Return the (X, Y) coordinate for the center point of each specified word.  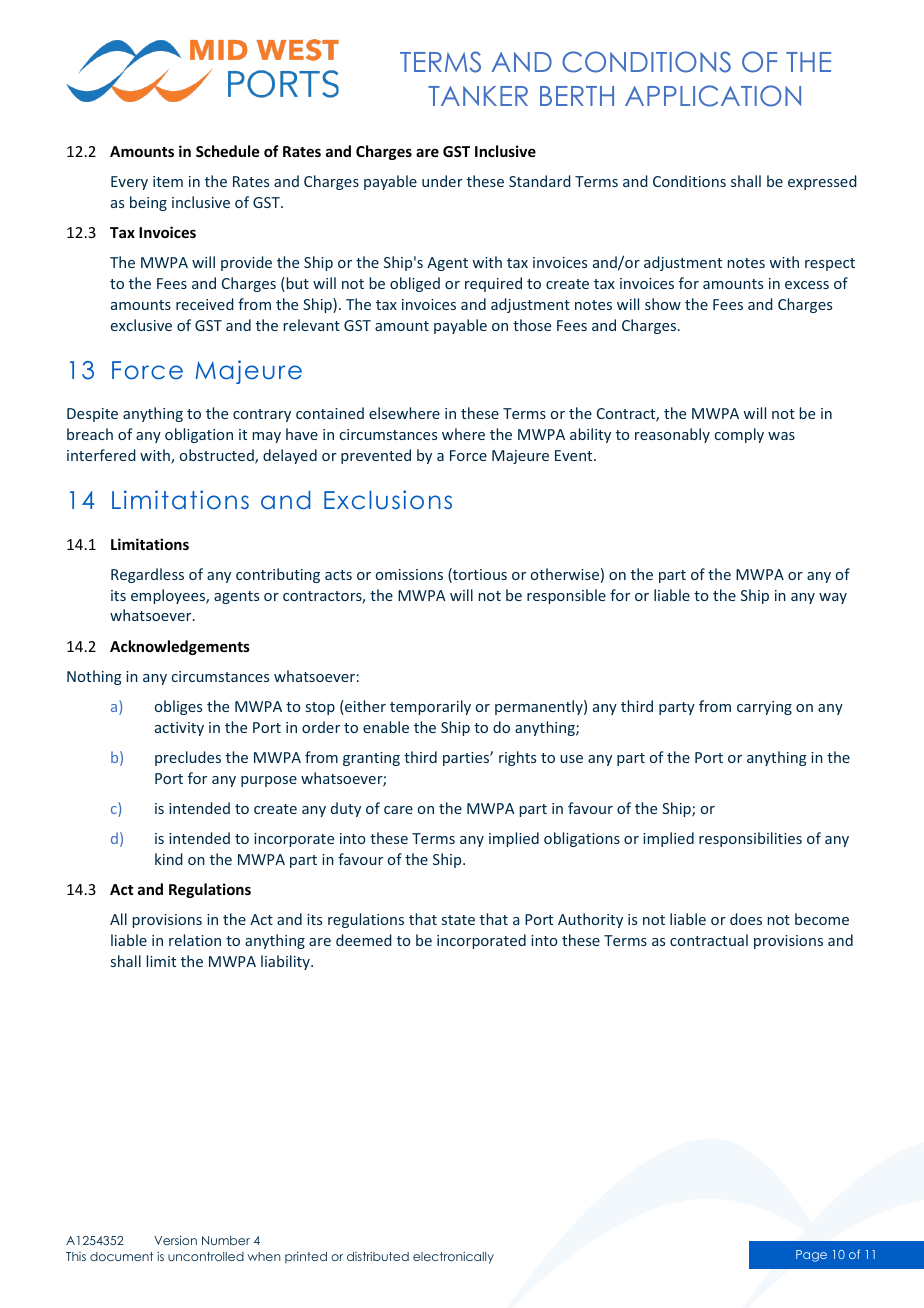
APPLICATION (713, 96)
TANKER (478, 96)
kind (169, 859)
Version (175, 1240)
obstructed (218, 456)
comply (739, 435)
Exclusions (388, 500)
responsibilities (750, 839)
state (458, 920)
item (168, 181)
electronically (453, 1257)
